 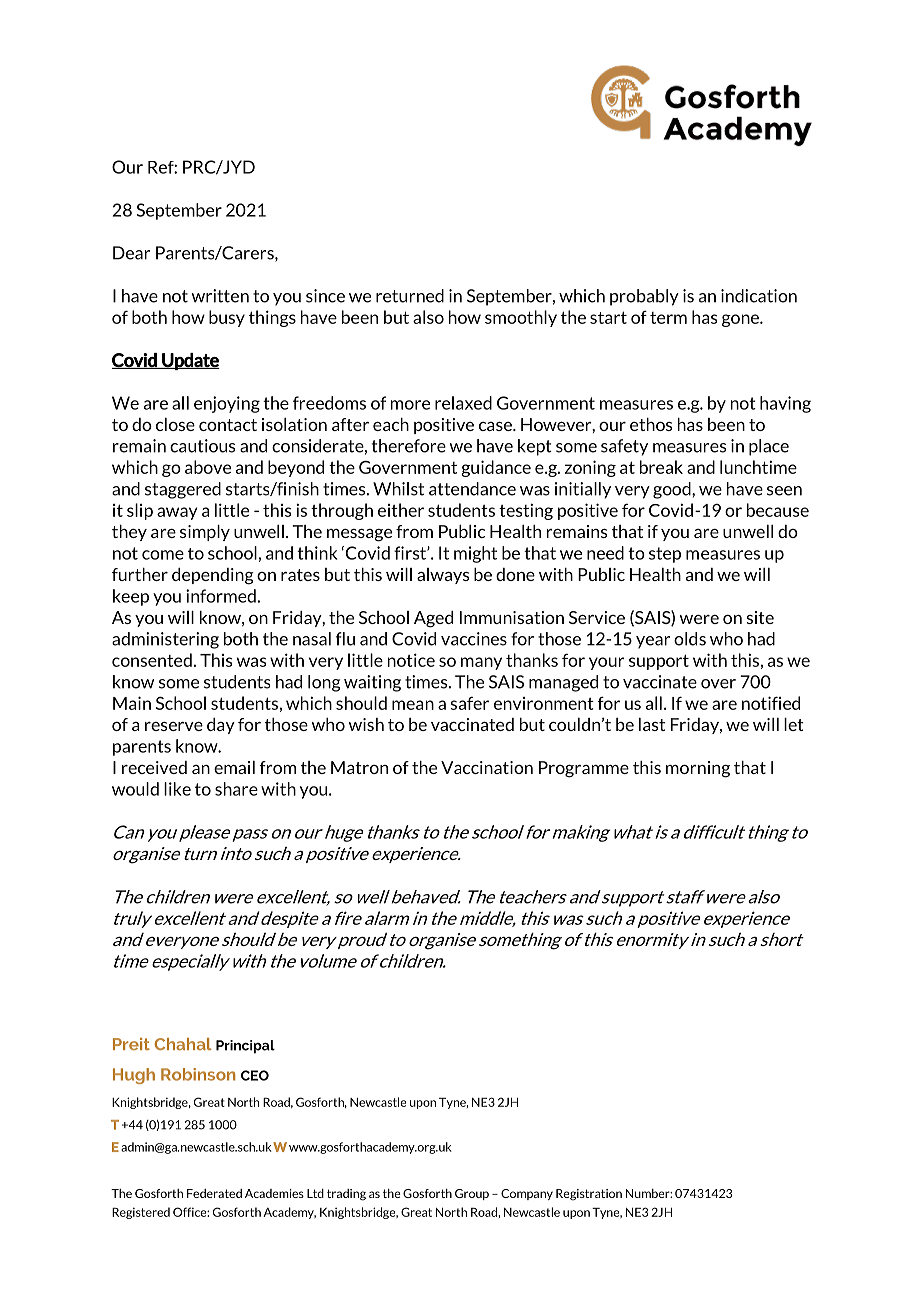 What do you see at coordinates (208, 467) in the image?
I see `above` at bounding box center [208, 467].
